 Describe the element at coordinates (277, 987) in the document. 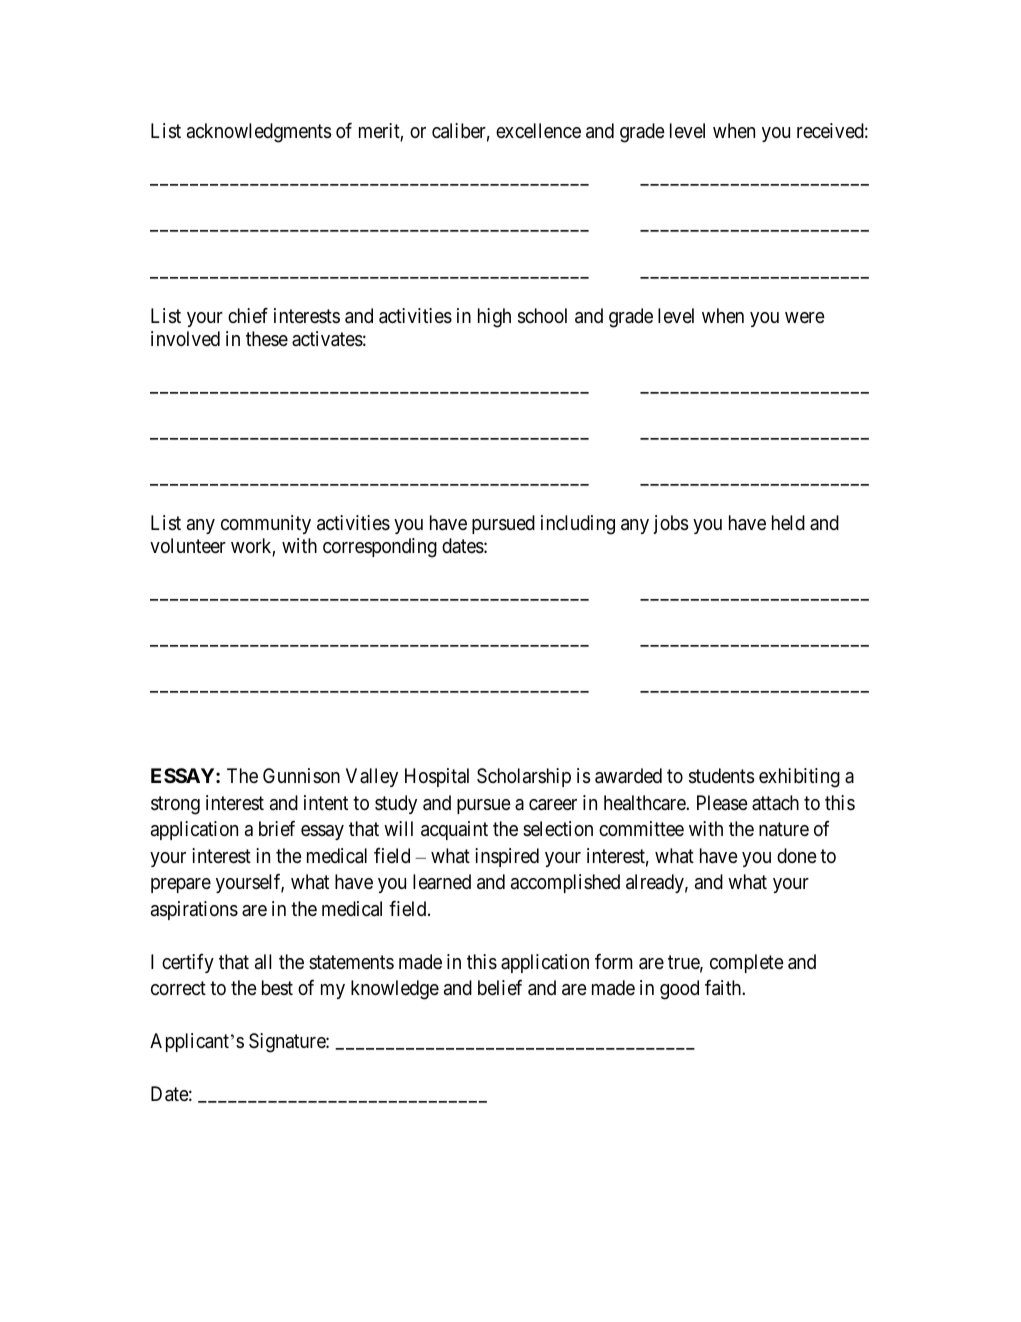

I see `best` at that location.
